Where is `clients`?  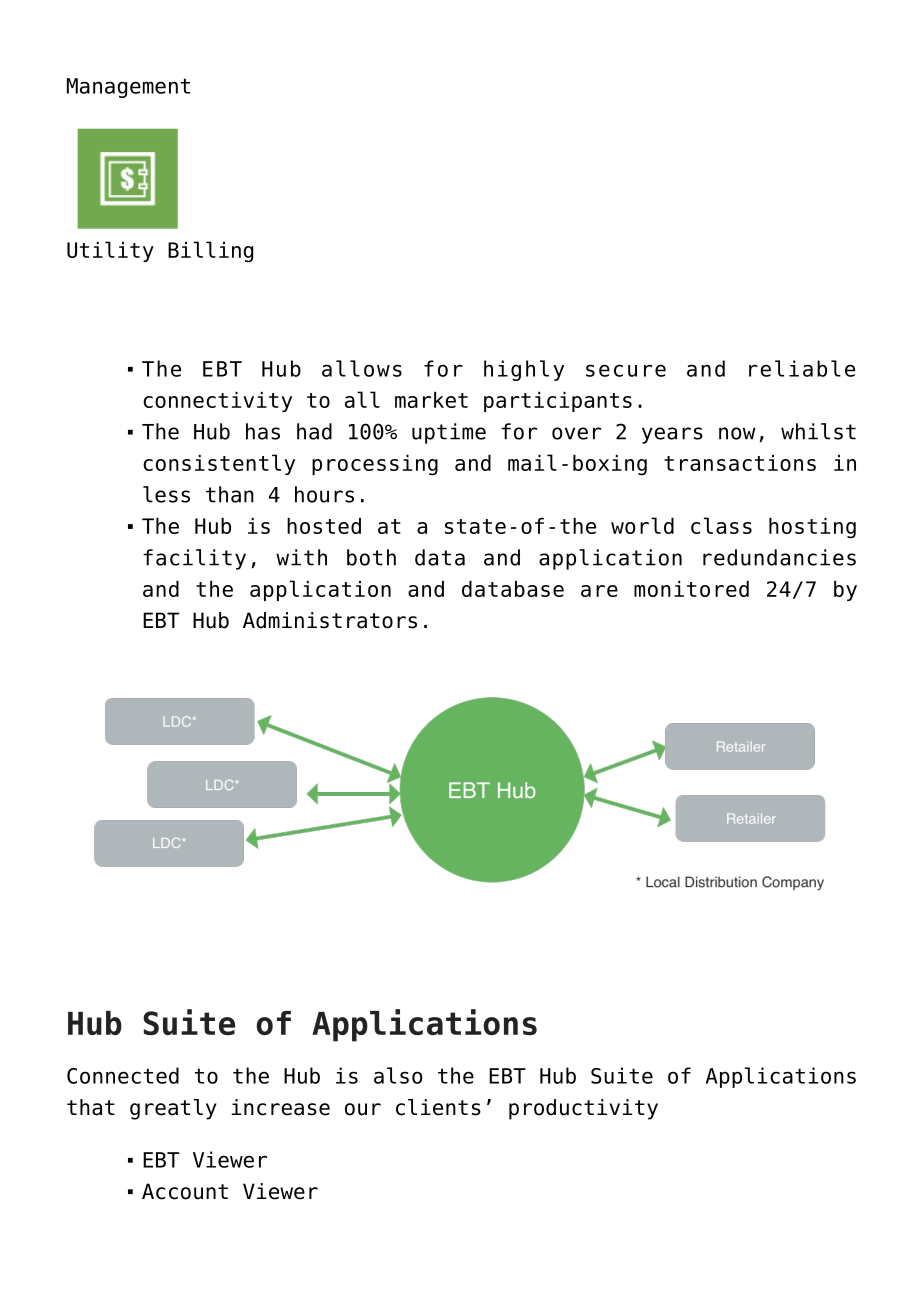
clients is located at coordinates (438, 1107).
